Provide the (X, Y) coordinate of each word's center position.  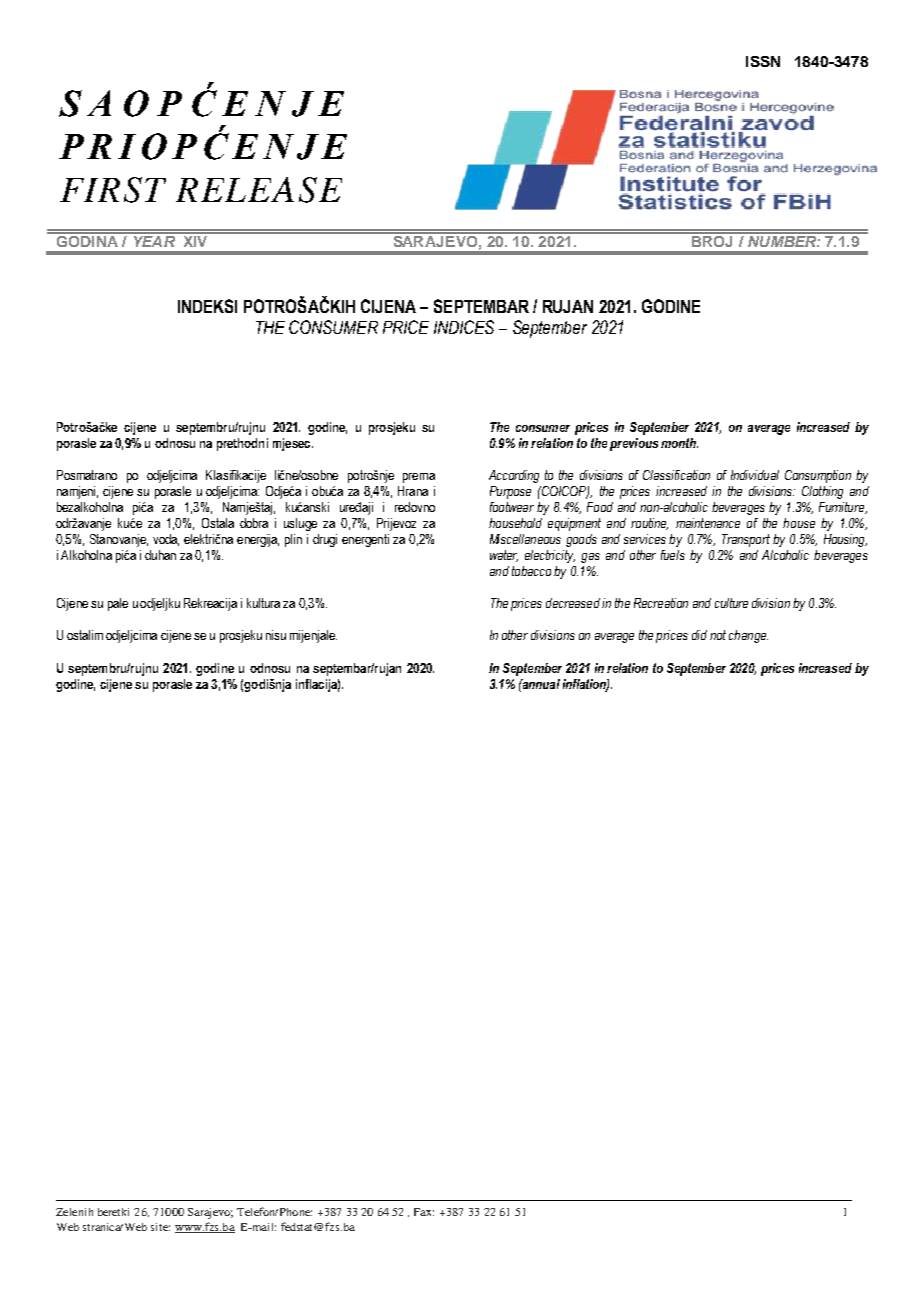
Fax (424, 1212)
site (160, 1227)
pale (118, 604)
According (514, 476)
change (748, 636)
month (679, 443)
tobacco (531, 571)
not (718, 635)
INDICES (464, 327)
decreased (573, 603)
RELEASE (259, 190)
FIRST (113, 190)
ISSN (763, 61)
